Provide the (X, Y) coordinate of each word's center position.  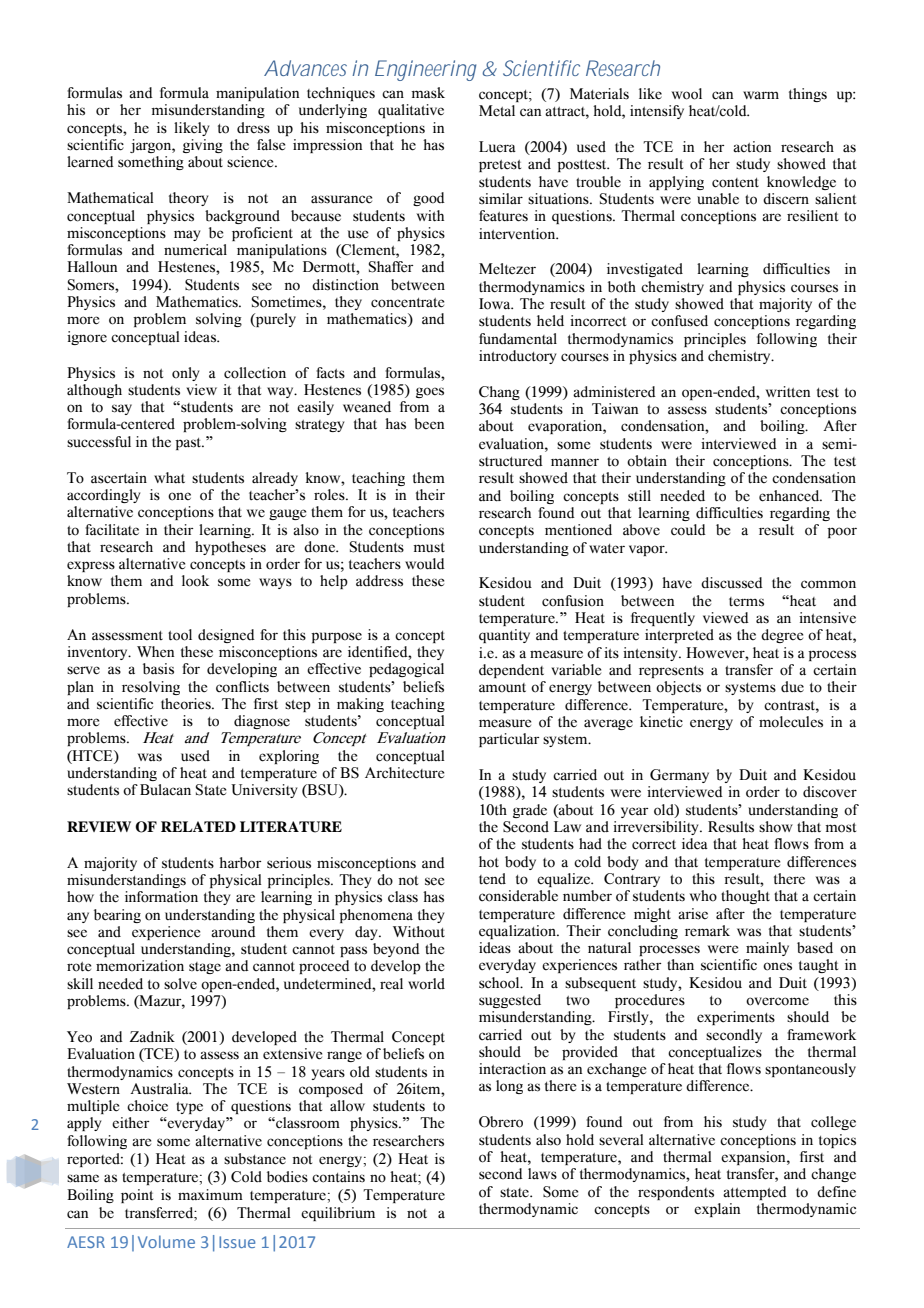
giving (203, 146)
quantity (504, 636)
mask (428, 92)
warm (761, 95)
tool (180, 635)
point (137, 1196)
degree (782, 636)
